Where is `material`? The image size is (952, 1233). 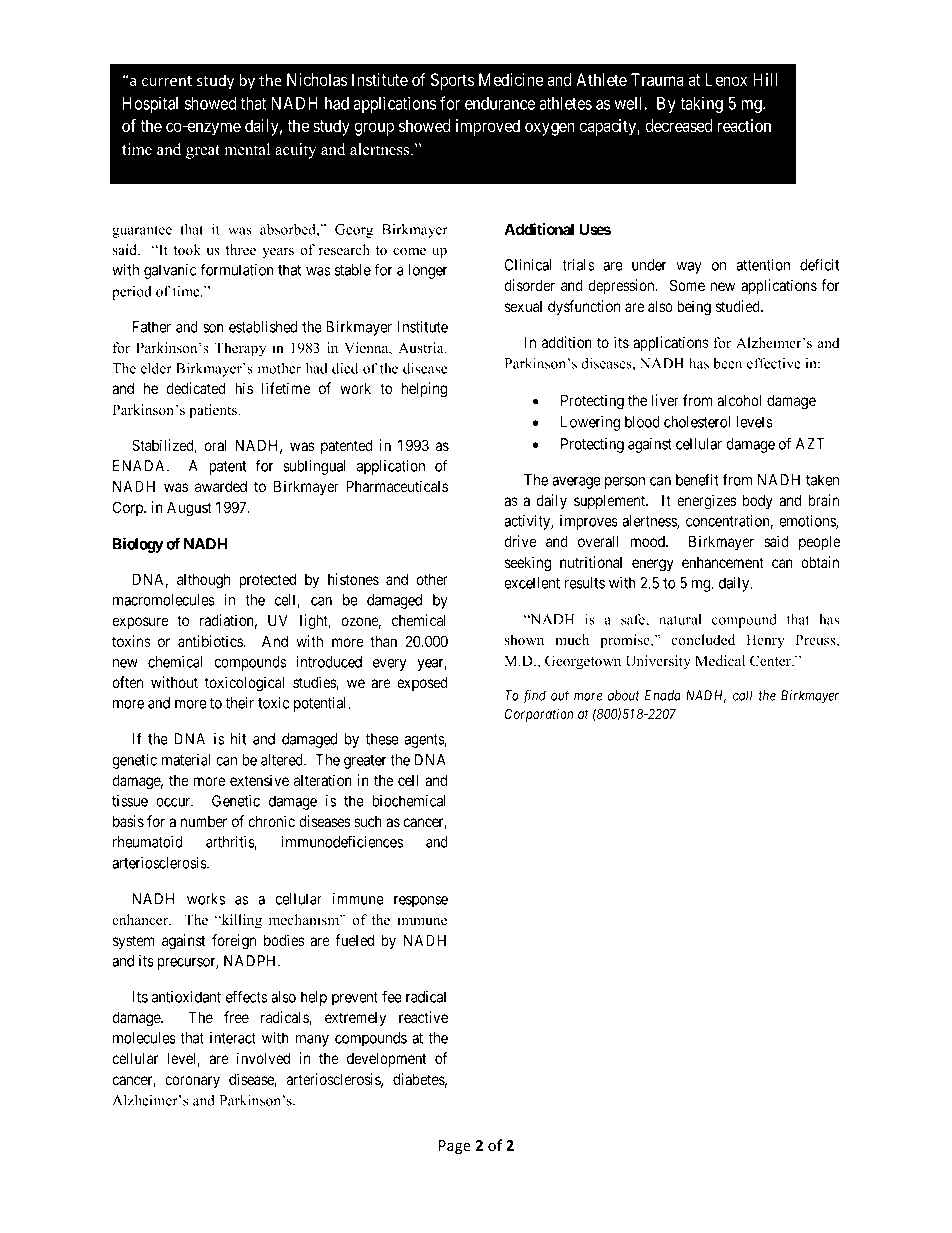 material is located at coordinates (186, 760).
